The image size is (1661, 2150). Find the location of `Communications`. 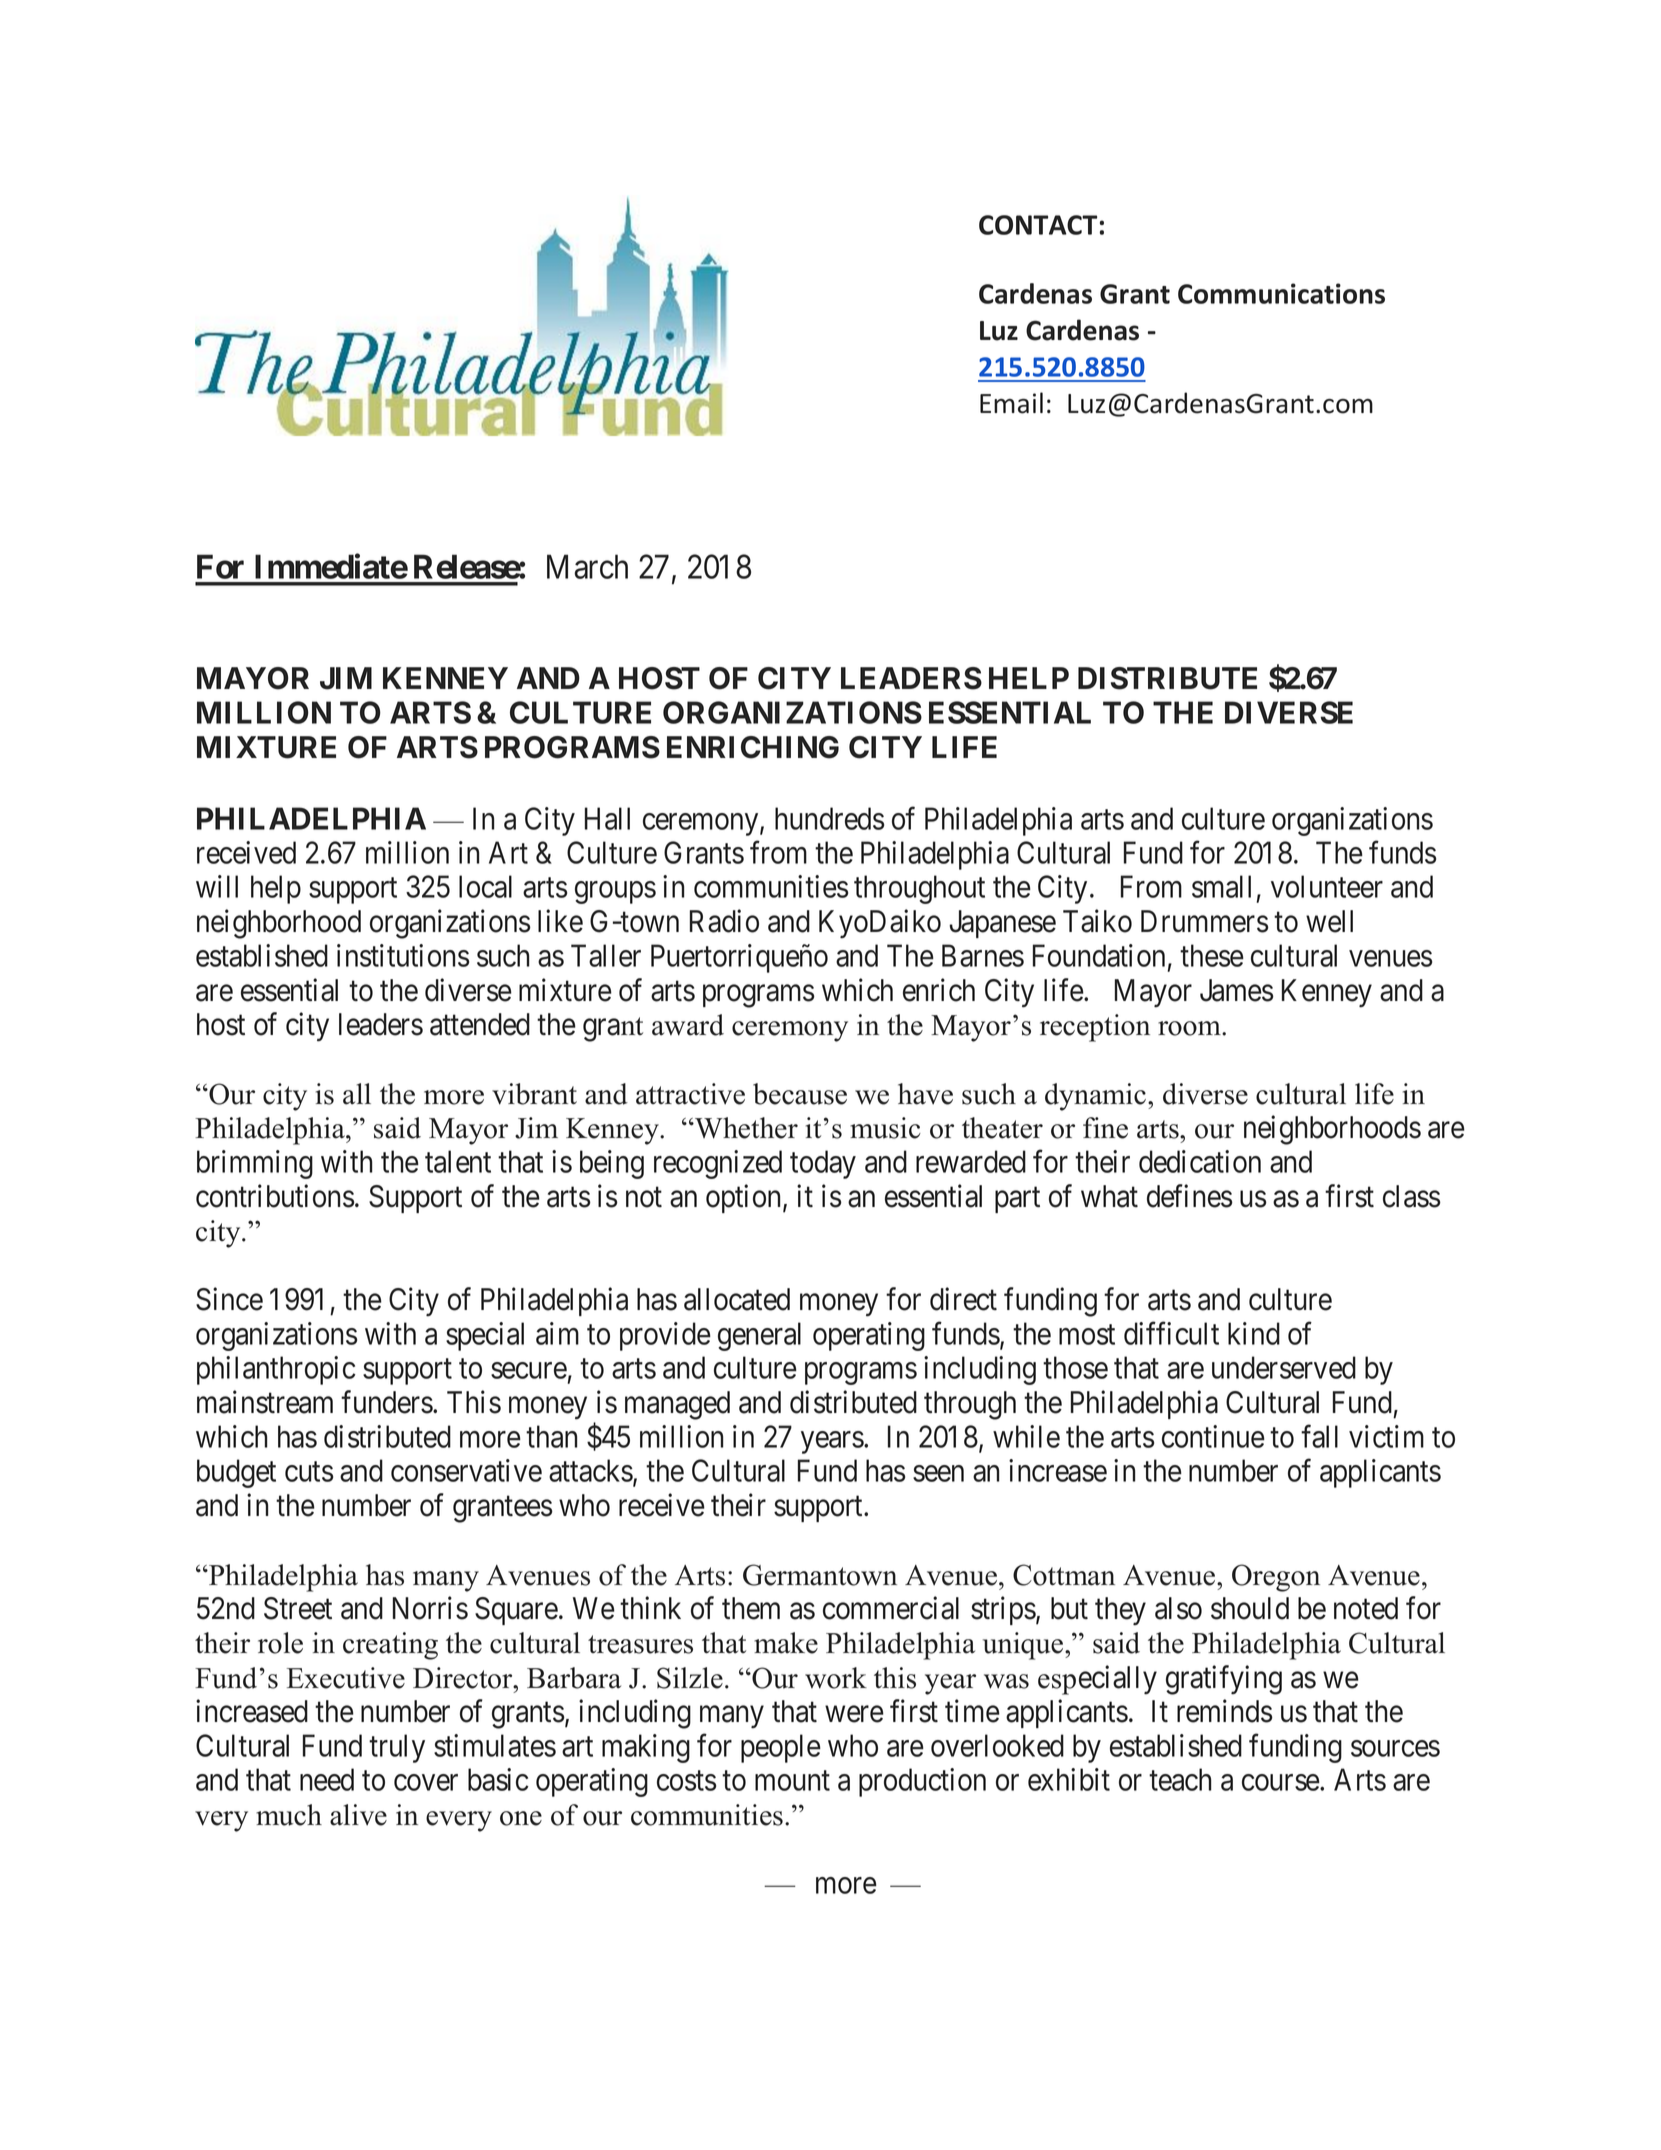

Communications is located at coordinates (1281, 293).
